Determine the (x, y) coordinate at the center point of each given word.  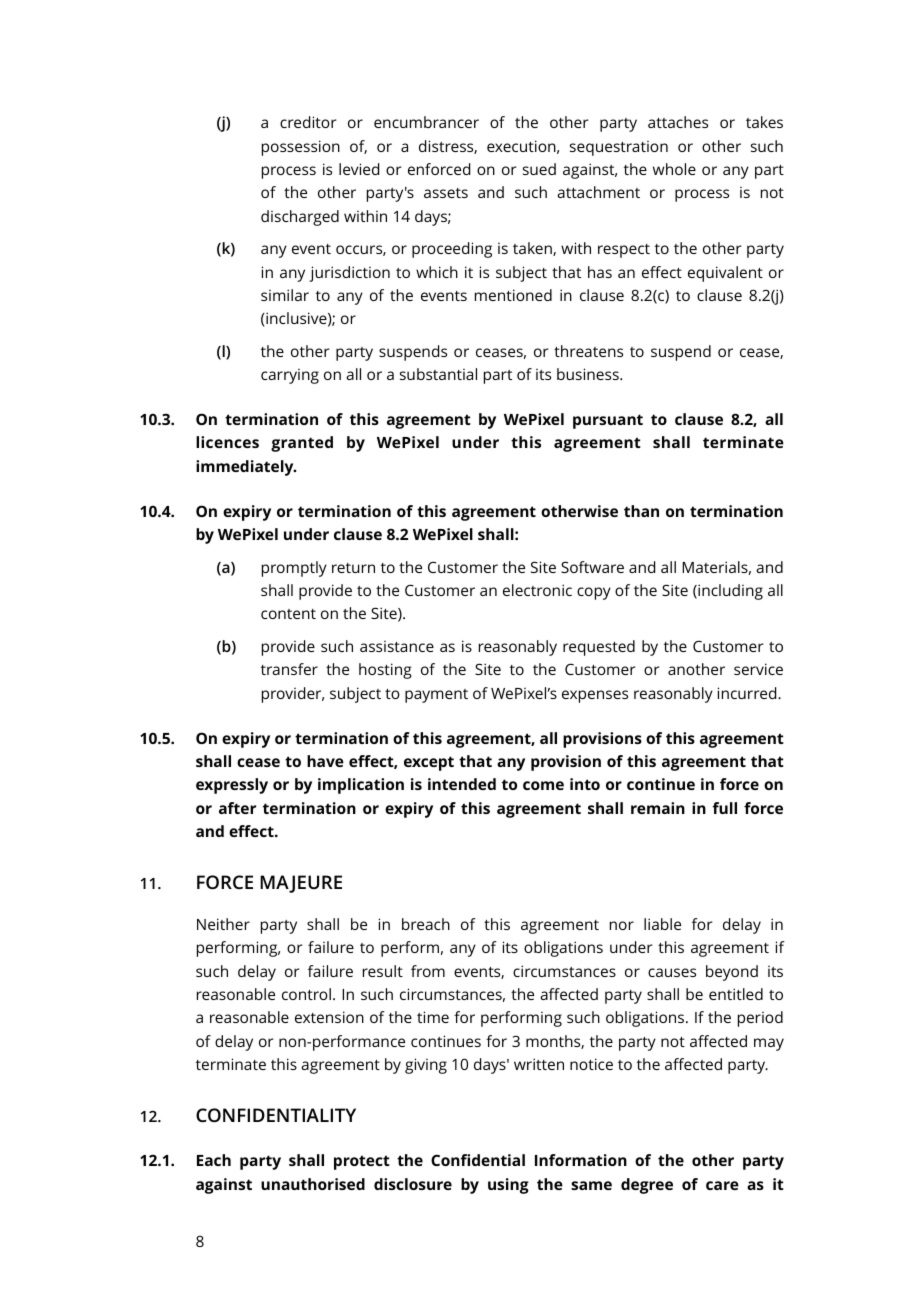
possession (301, 148)
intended (462, 784)
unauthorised (313, 1184)
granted (302, 444)
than (641, 511)
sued (539, 169)
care (722, 1185)
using (508, 1186)
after (237, 808)
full (725, 808)
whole (674, 169)
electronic (537, 590)
